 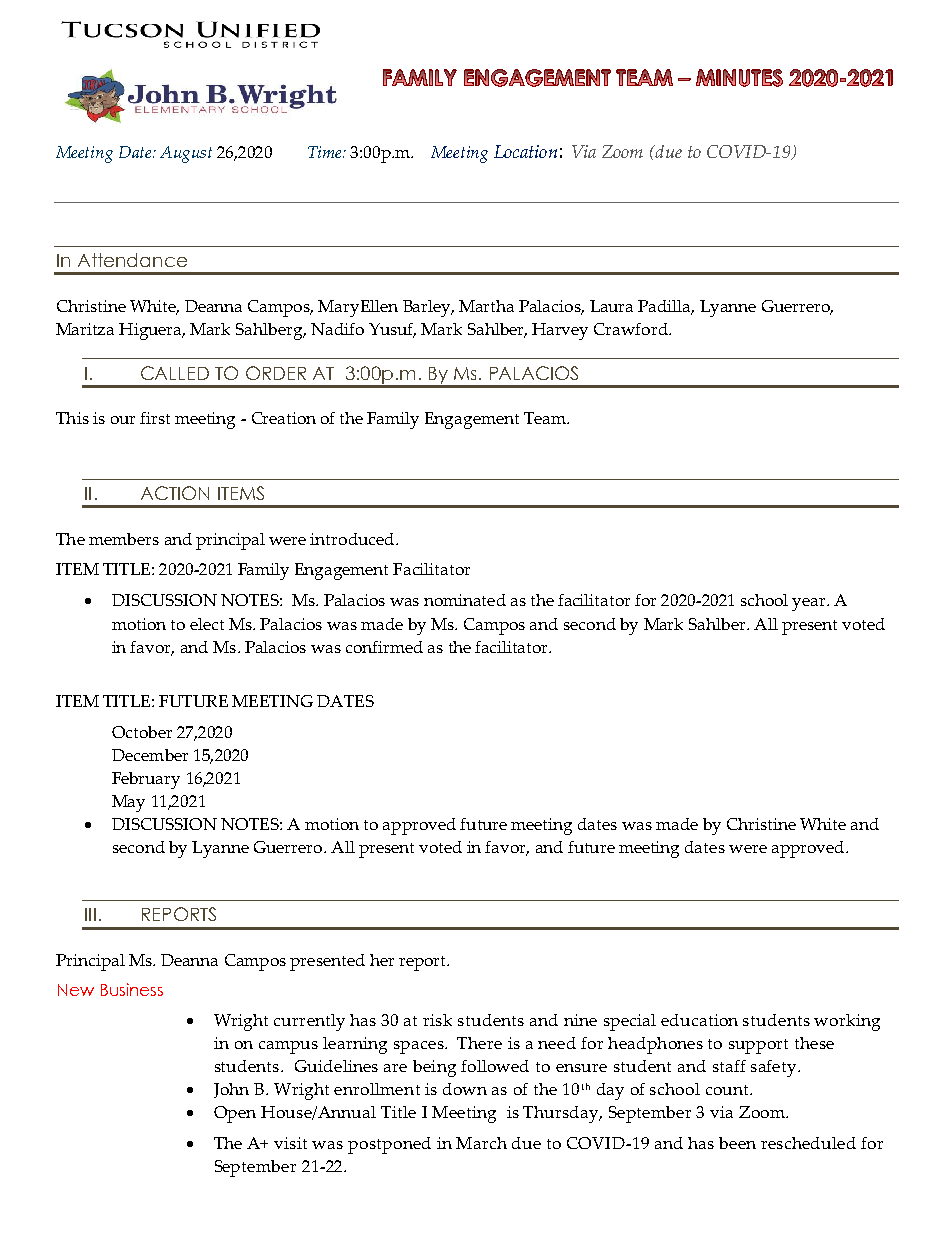 What do you see at coordinates (525, 151) in the page?
I see `Location` at bounding box center [525, 151].
